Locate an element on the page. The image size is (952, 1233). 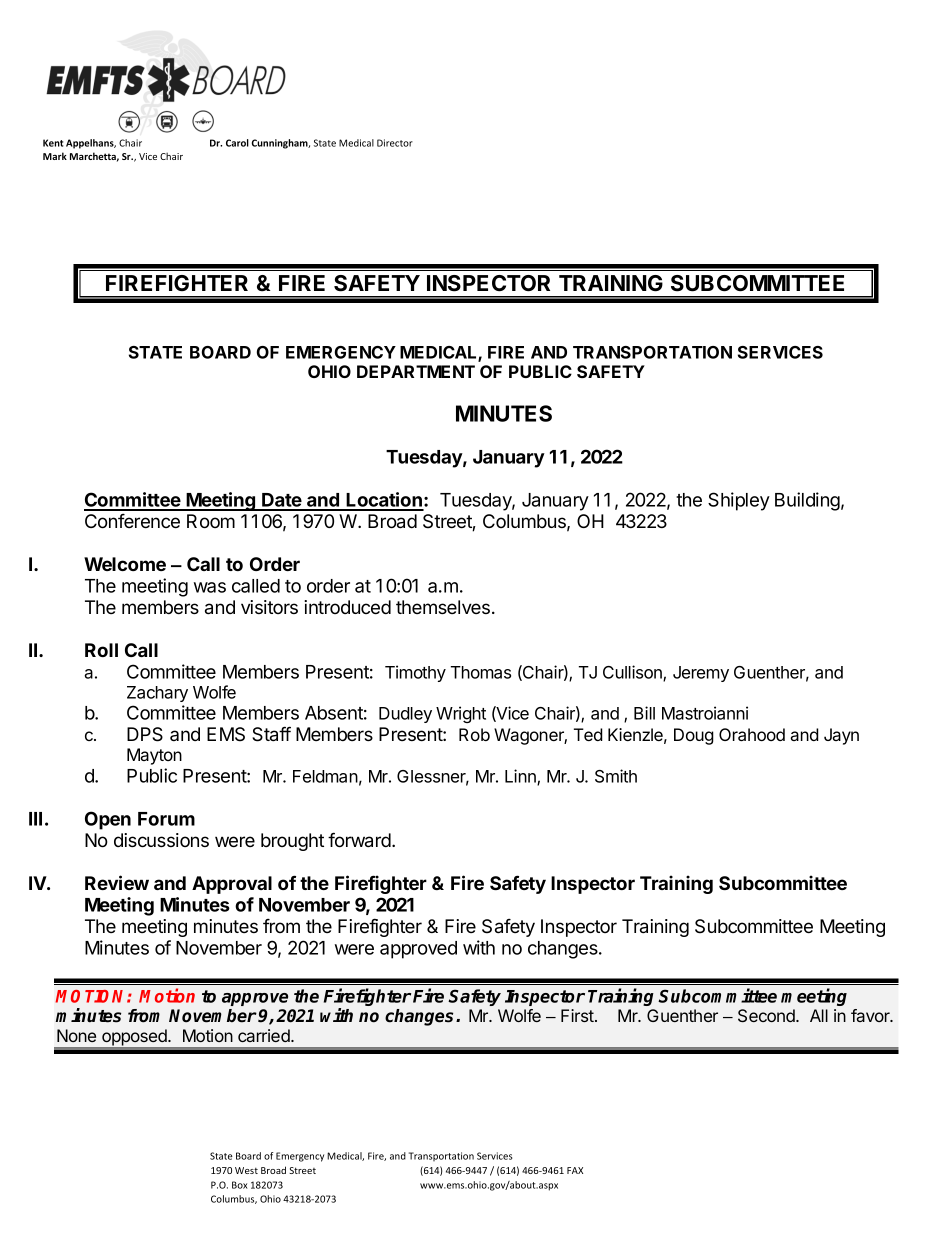
Mark is located at coordinates (55, 156).
